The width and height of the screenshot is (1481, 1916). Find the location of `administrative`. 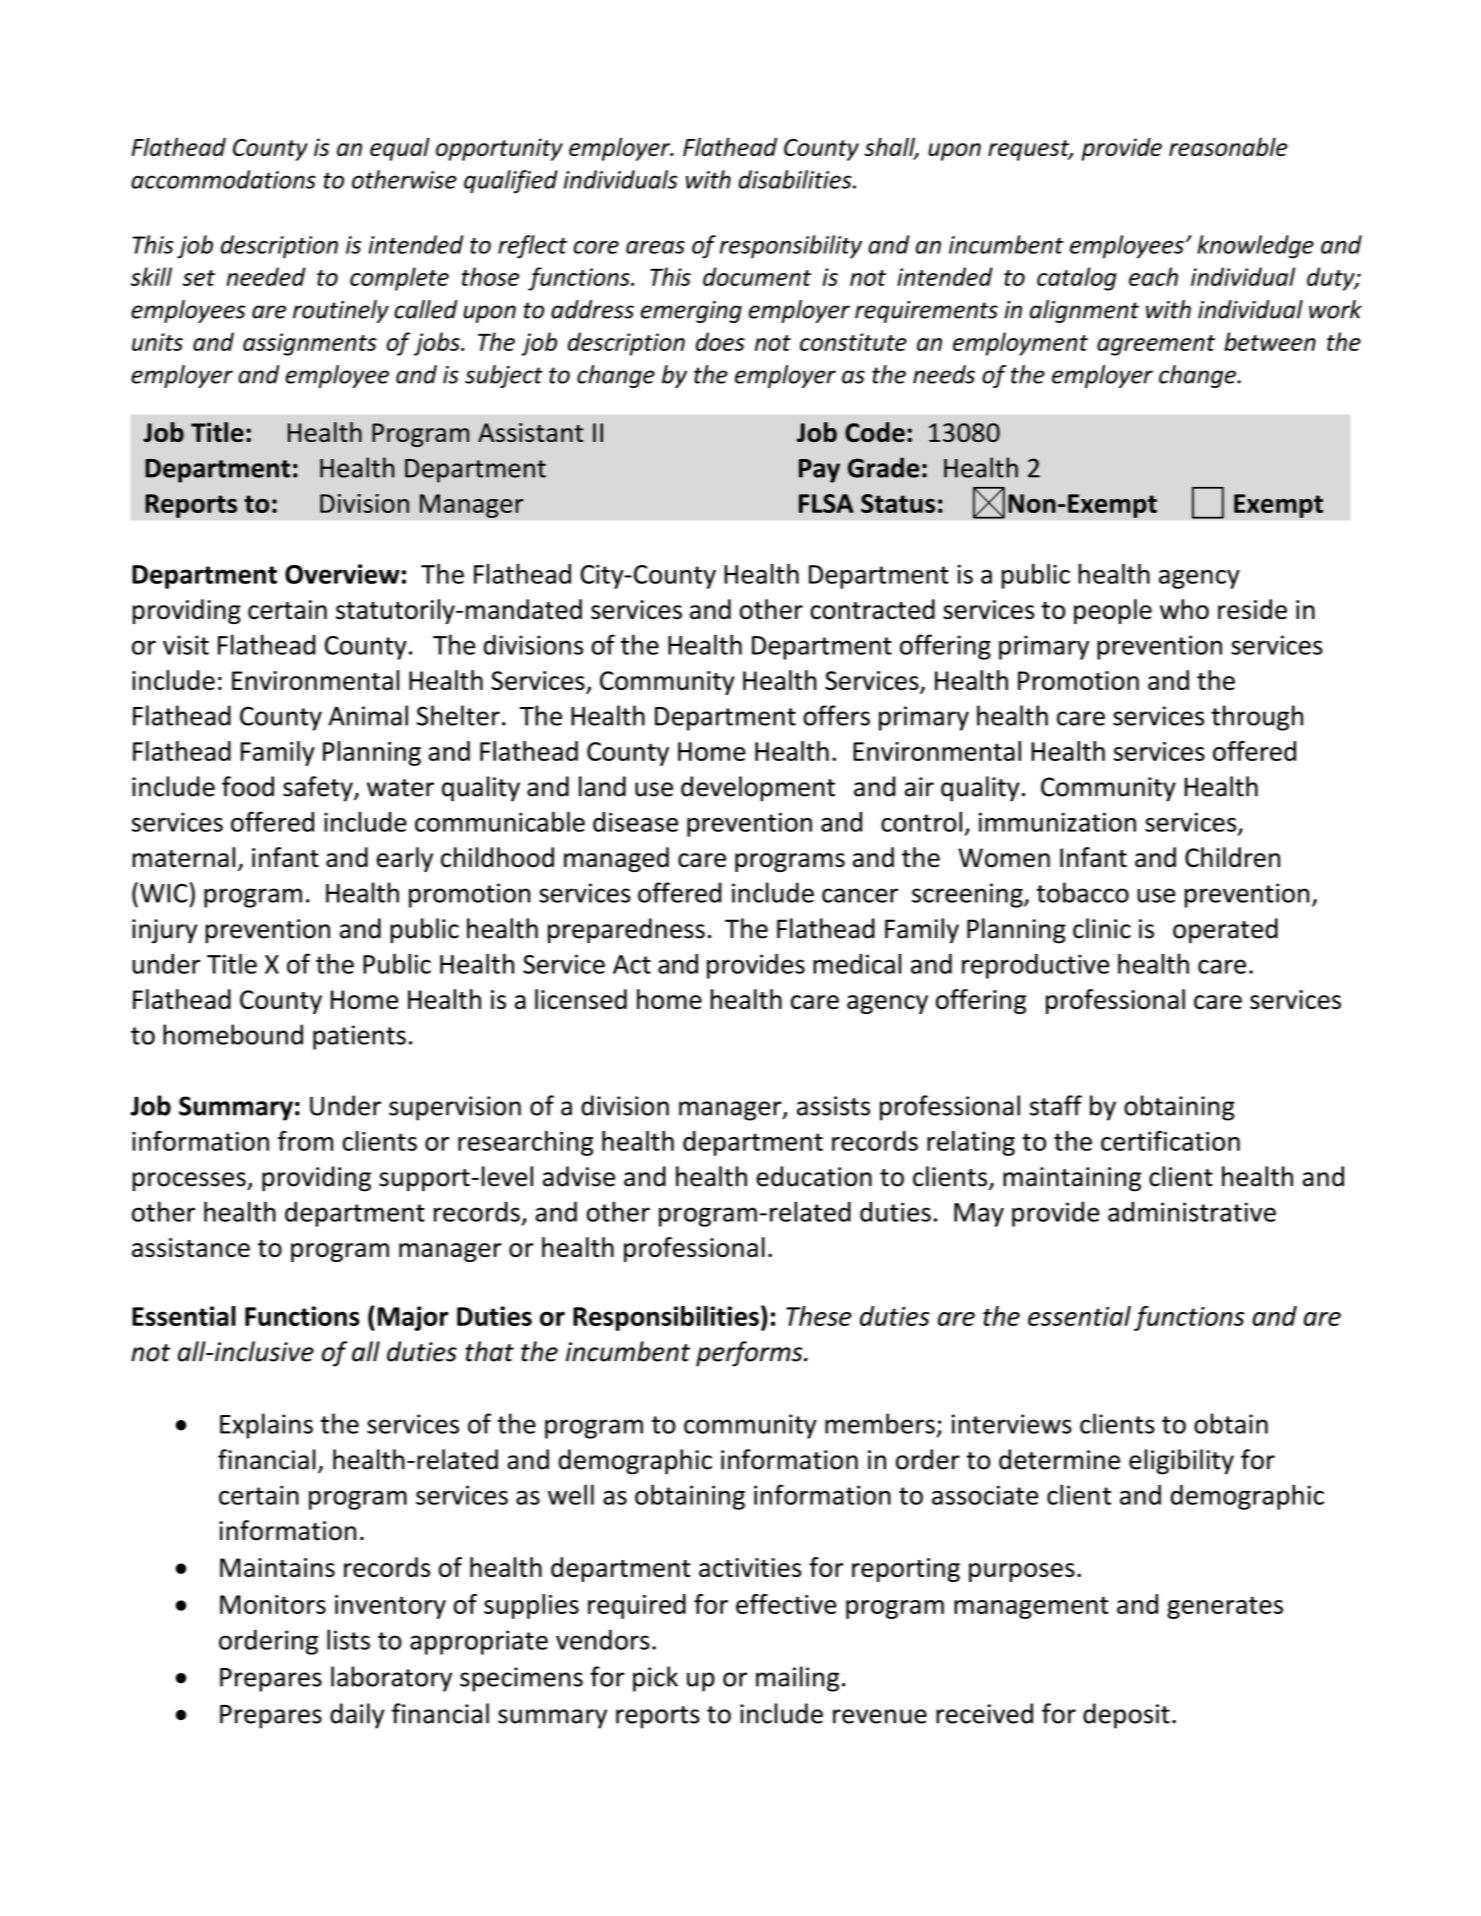

administrative is located at coordinates (1192, 1212).
